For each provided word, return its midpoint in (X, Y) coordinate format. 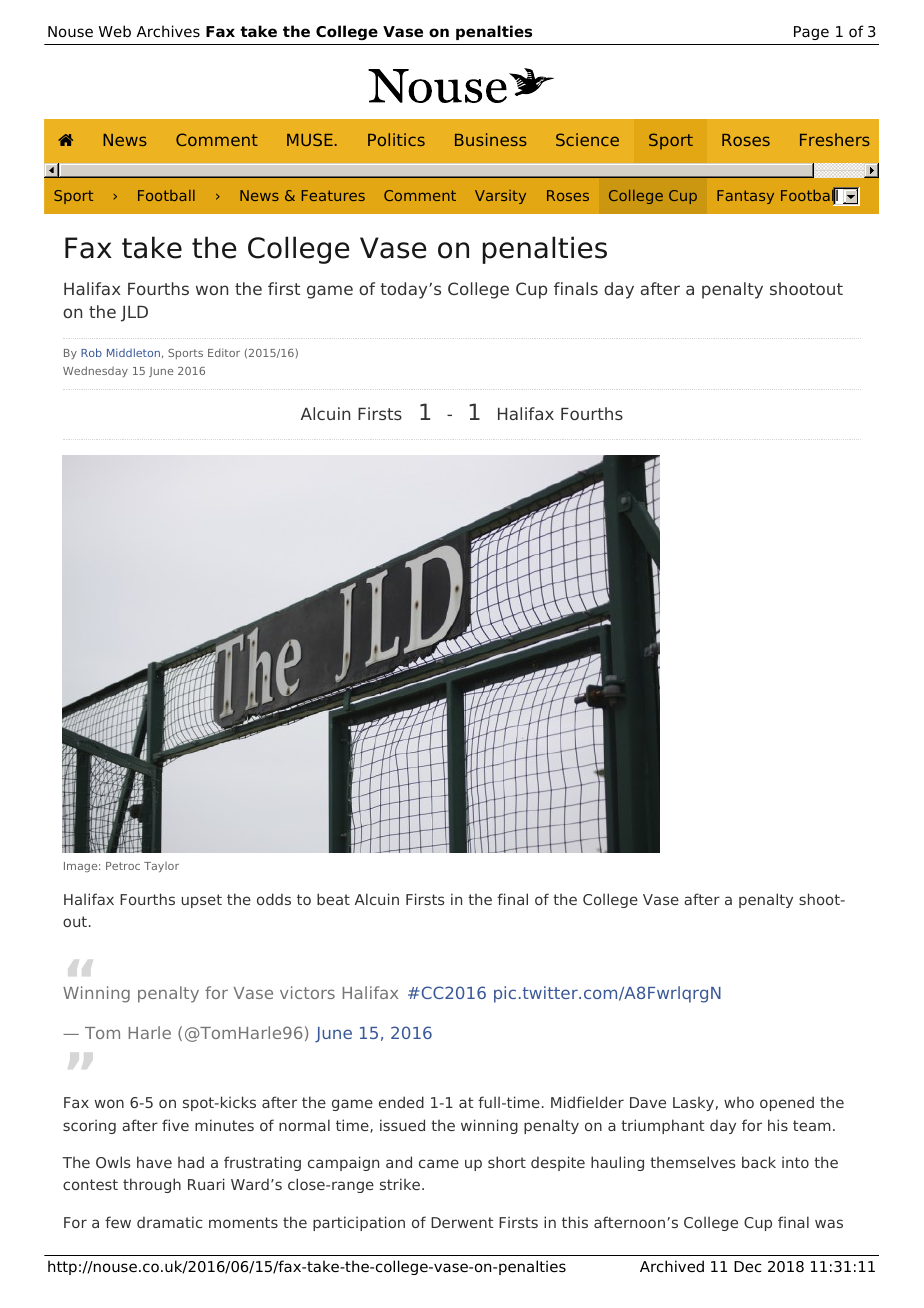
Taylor (161, 867)
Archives (168, 31)
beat (333, 899)
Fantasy (745, 197)
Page (811, 33)
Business (491, 139)
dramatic (169, 1222)
